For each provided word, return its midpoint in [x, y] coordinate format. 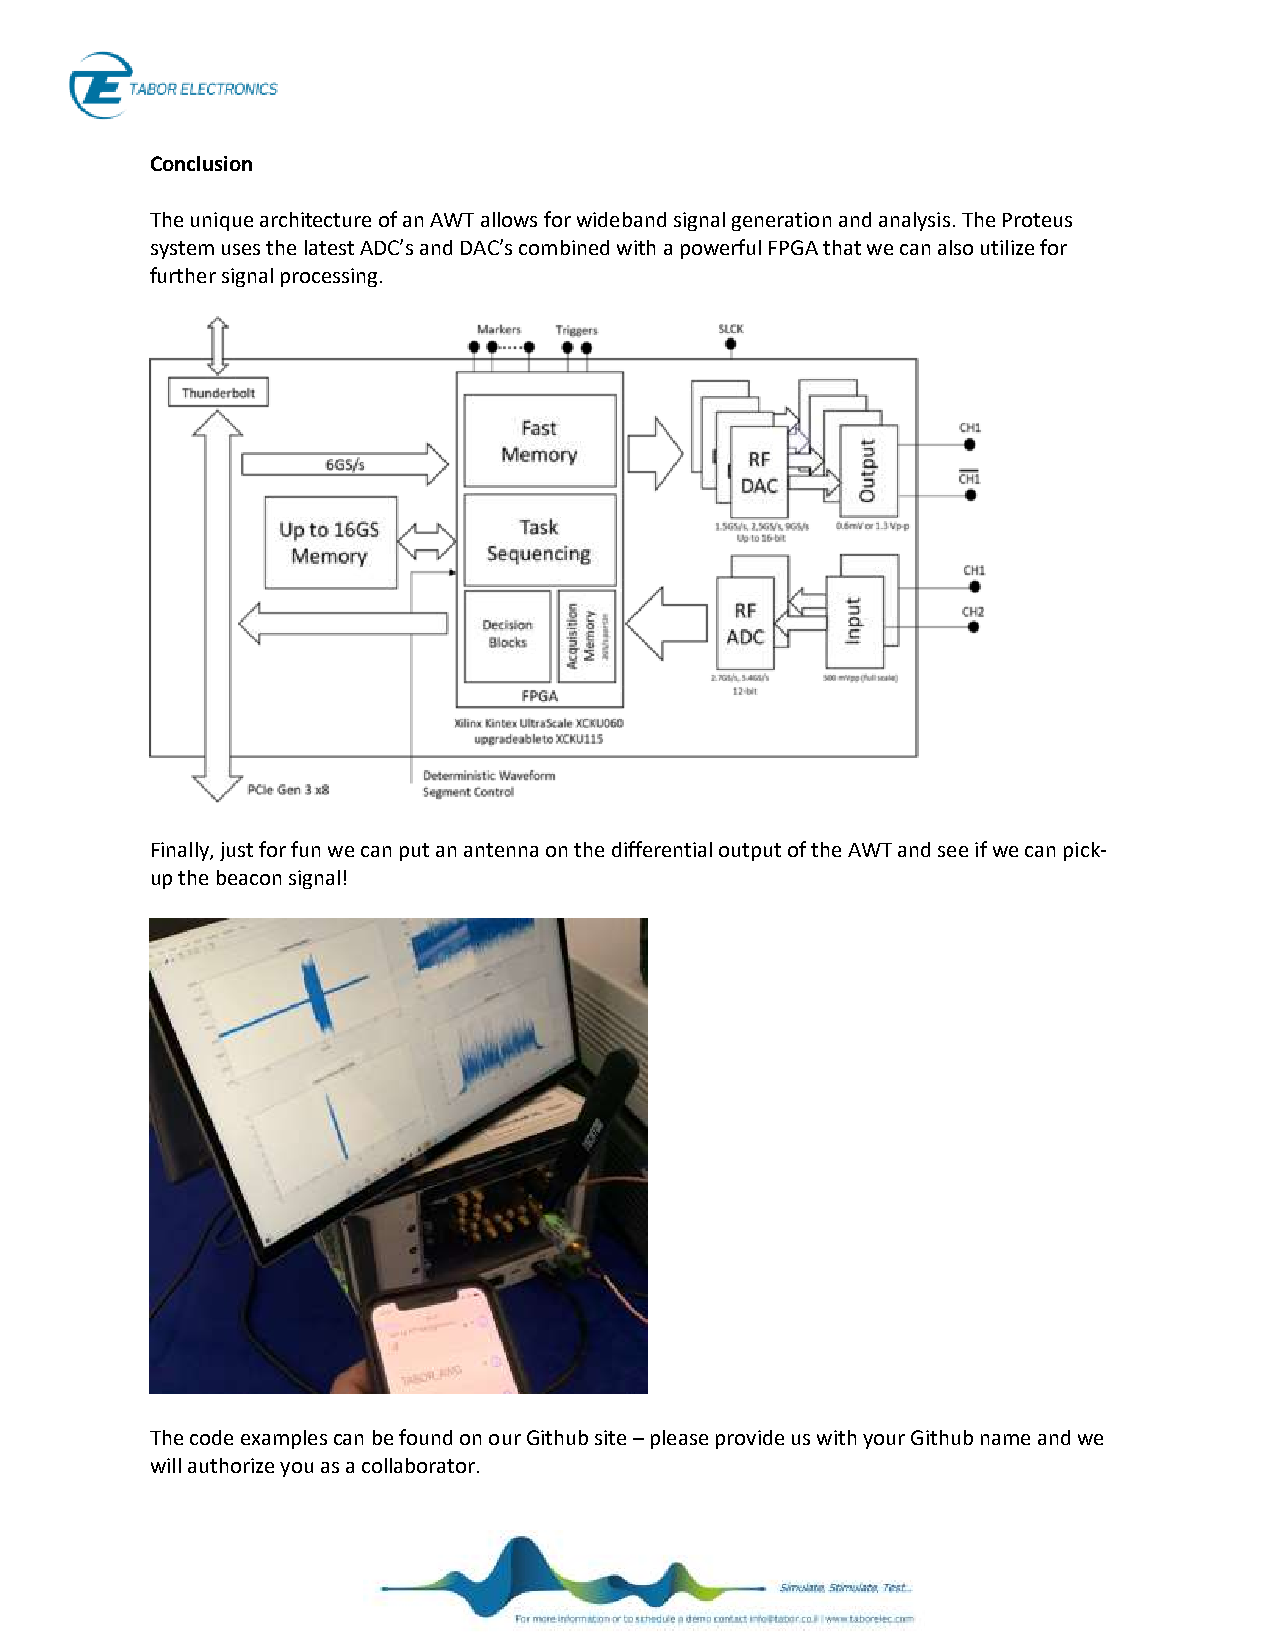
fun [305, 849]
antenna [501, 850]
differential [662, 849]
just [236, 851]
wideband [621, 219]
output [750, 852]
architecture [315, 219]
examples [284, 1439]
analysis [914, 221]
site [610, 1437]
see [953, 851]
